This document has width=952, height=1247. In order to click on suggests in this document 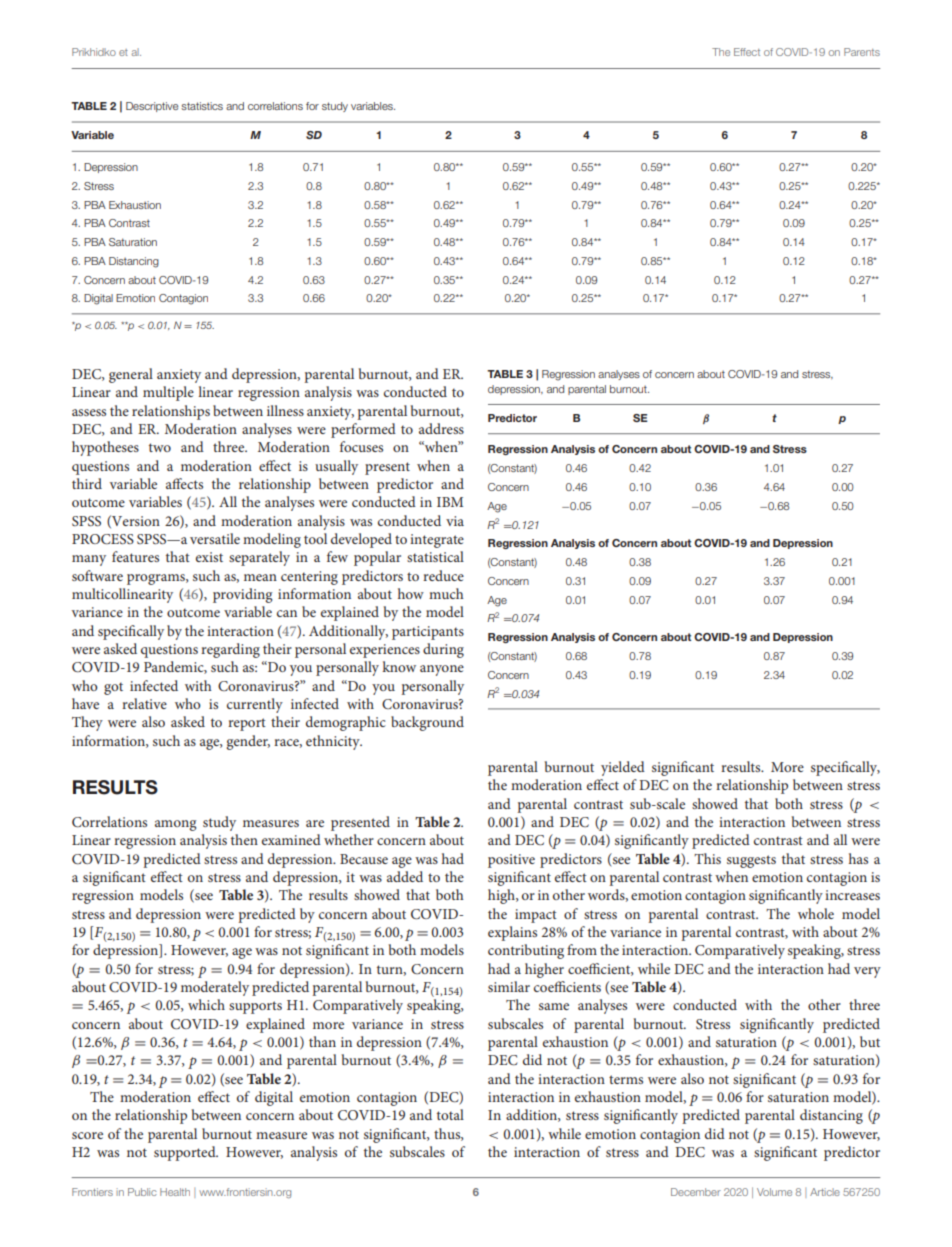, I will do `click(751, 861)`.
